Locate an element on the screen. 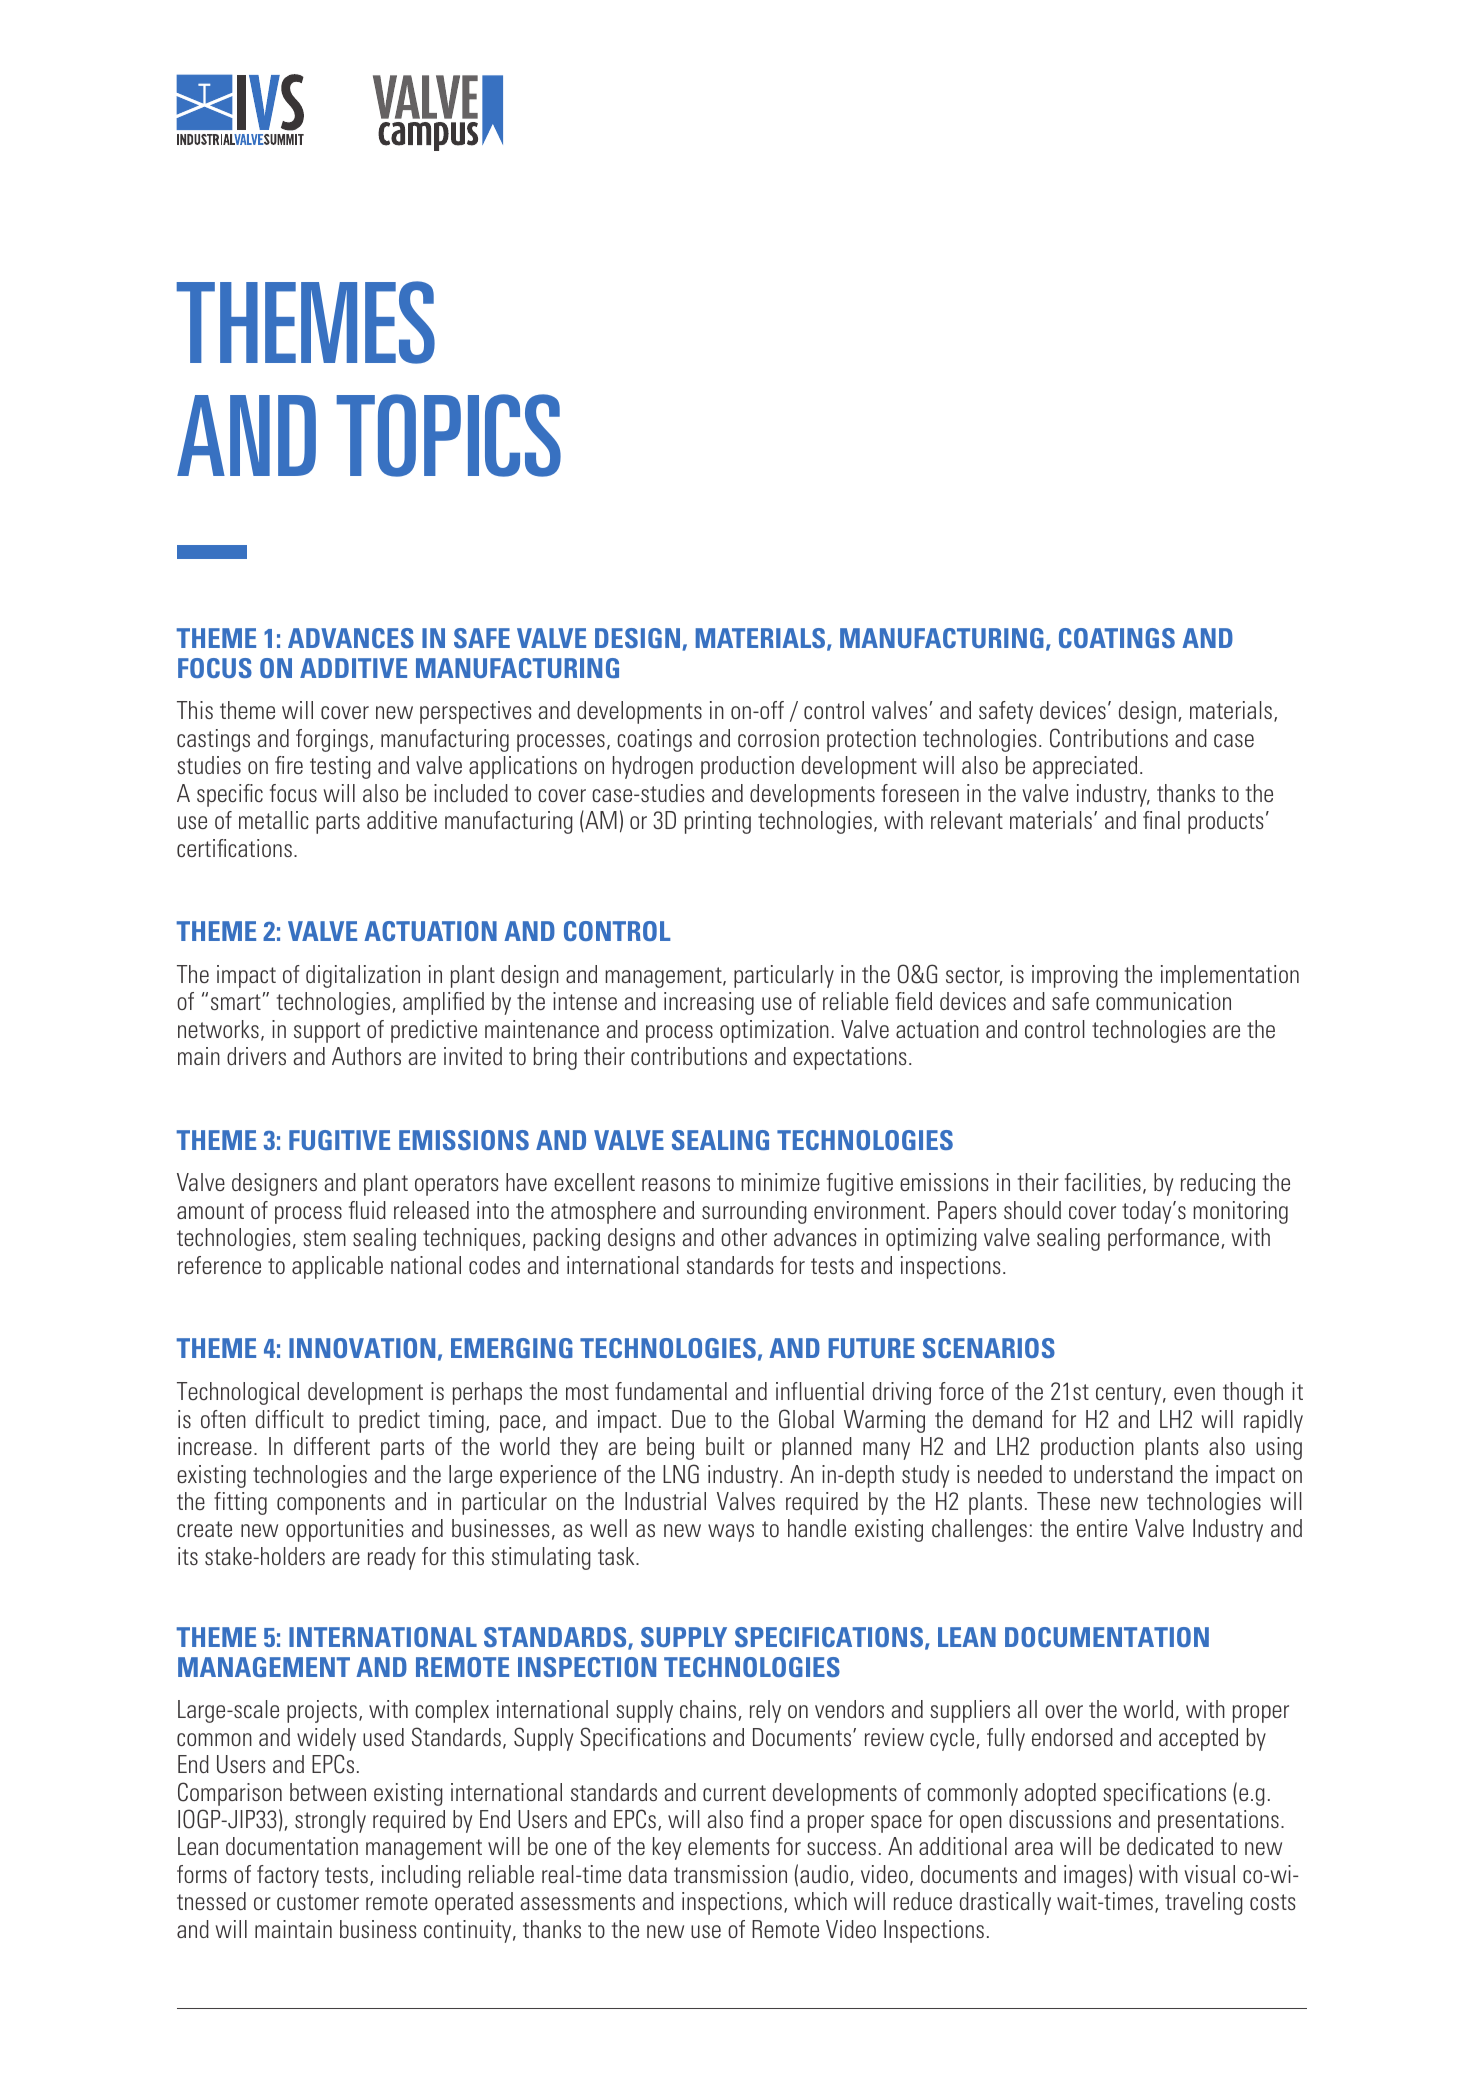 The image size is (1484, 2099). customer is located at coordinates (318, 1902).
